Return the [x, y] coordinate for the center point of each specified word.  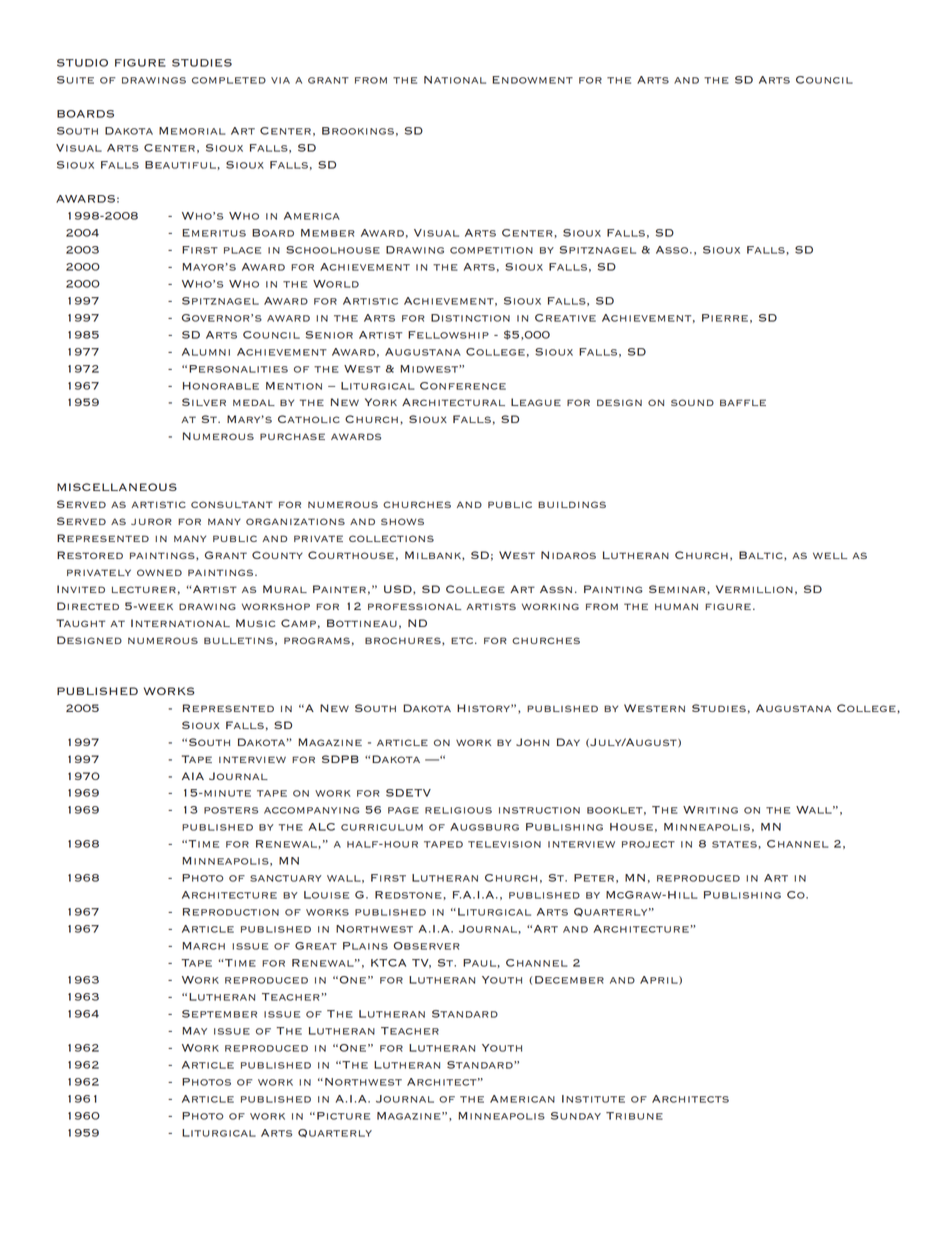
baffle [743, 402]
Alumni [206, 352]
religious [458, 810]
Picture [343, 1116]
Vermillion [754, 589]
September [219, 1014]
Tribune [634, 1116]
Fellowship [448, 335]
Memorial [192, 131]
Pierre [725, 318]
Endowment [532, 80]
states [735, 844]
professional [414, 606]
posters [231, 810]
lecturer [144, 589]
